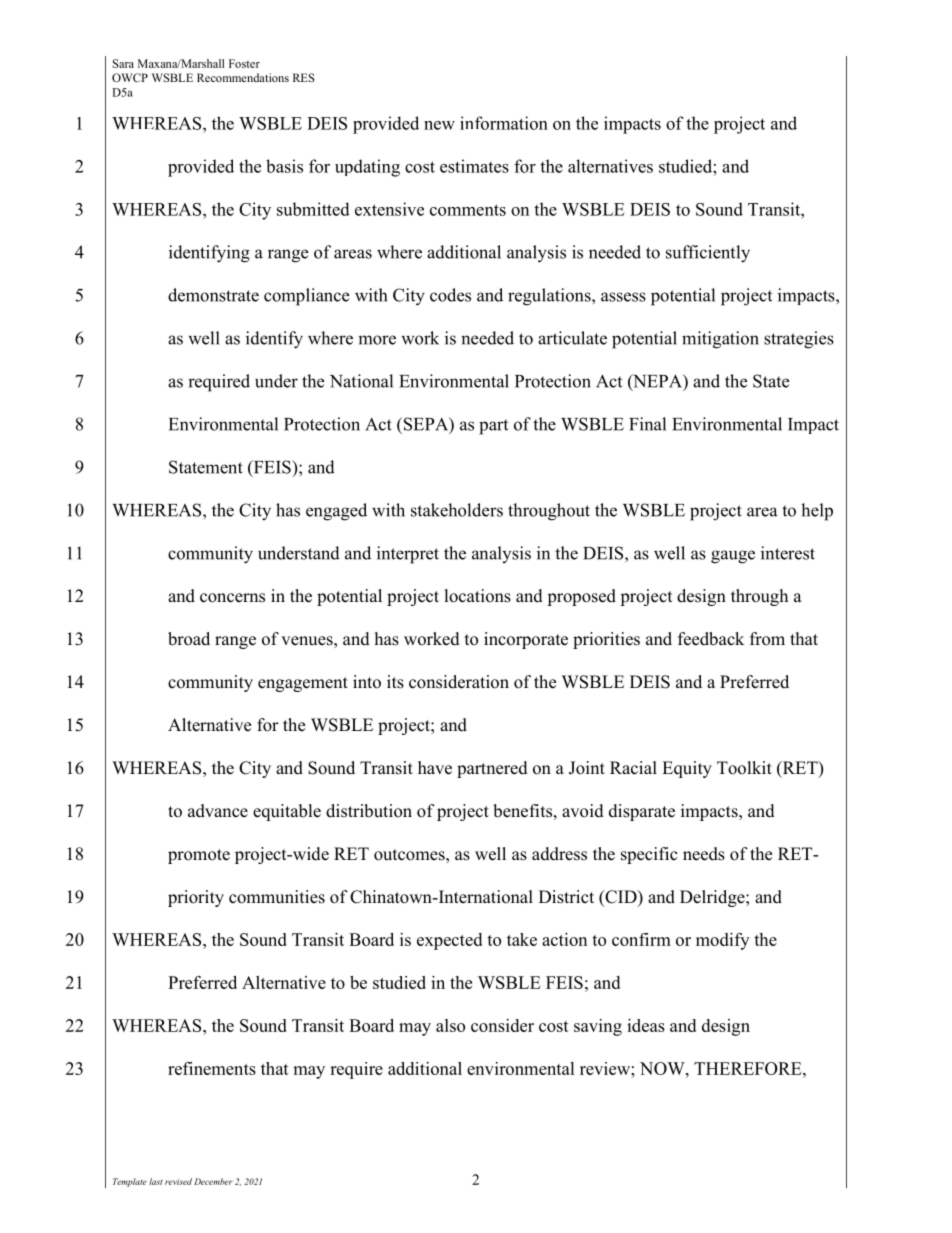 Image resolution: width=952 pixels, height=1233 pixels. Describe the element at coordinates (478, 596) in the image. I see `locations` at that location.
